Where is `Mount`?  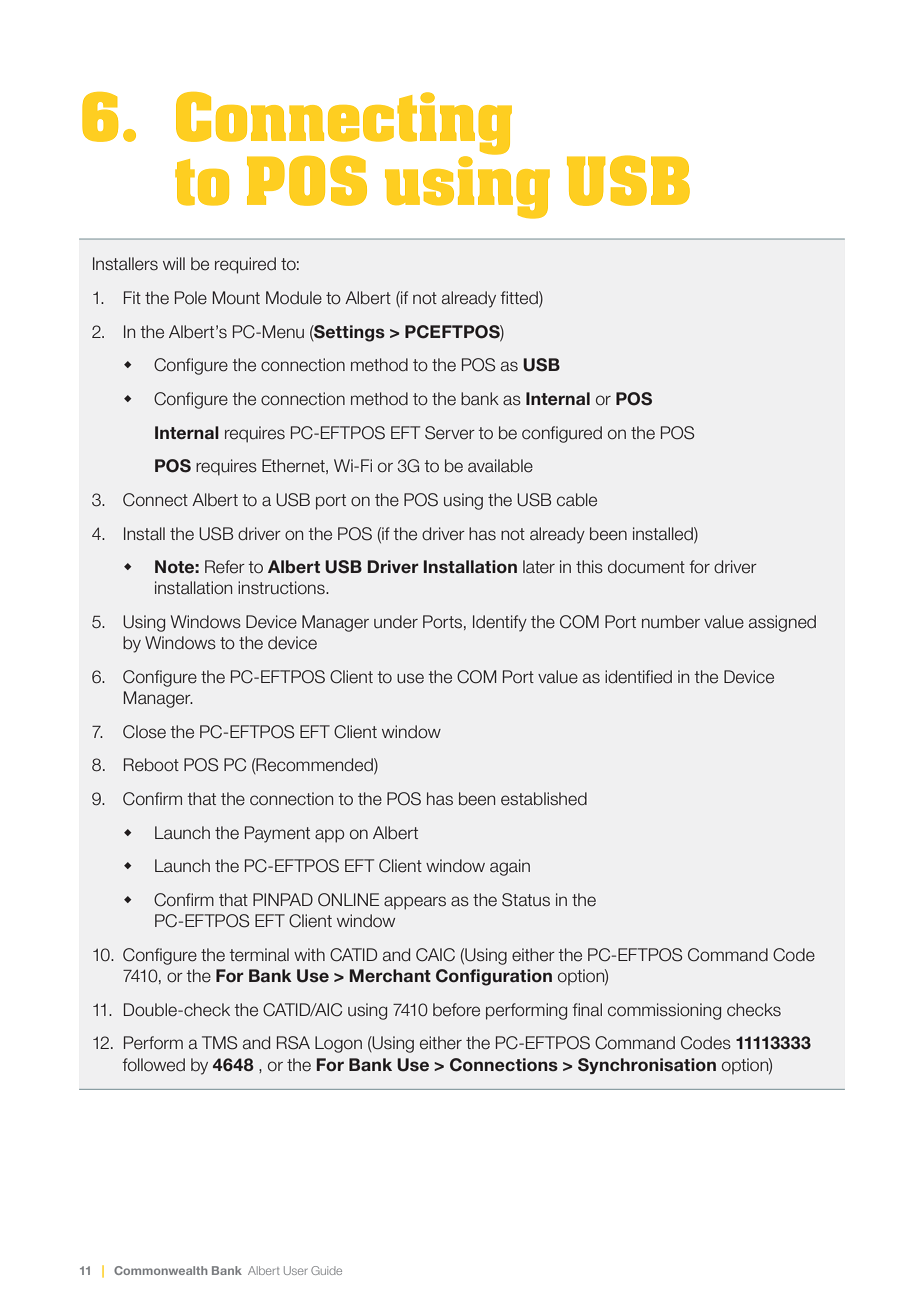 Mount is located at coordinates (236, 298).
